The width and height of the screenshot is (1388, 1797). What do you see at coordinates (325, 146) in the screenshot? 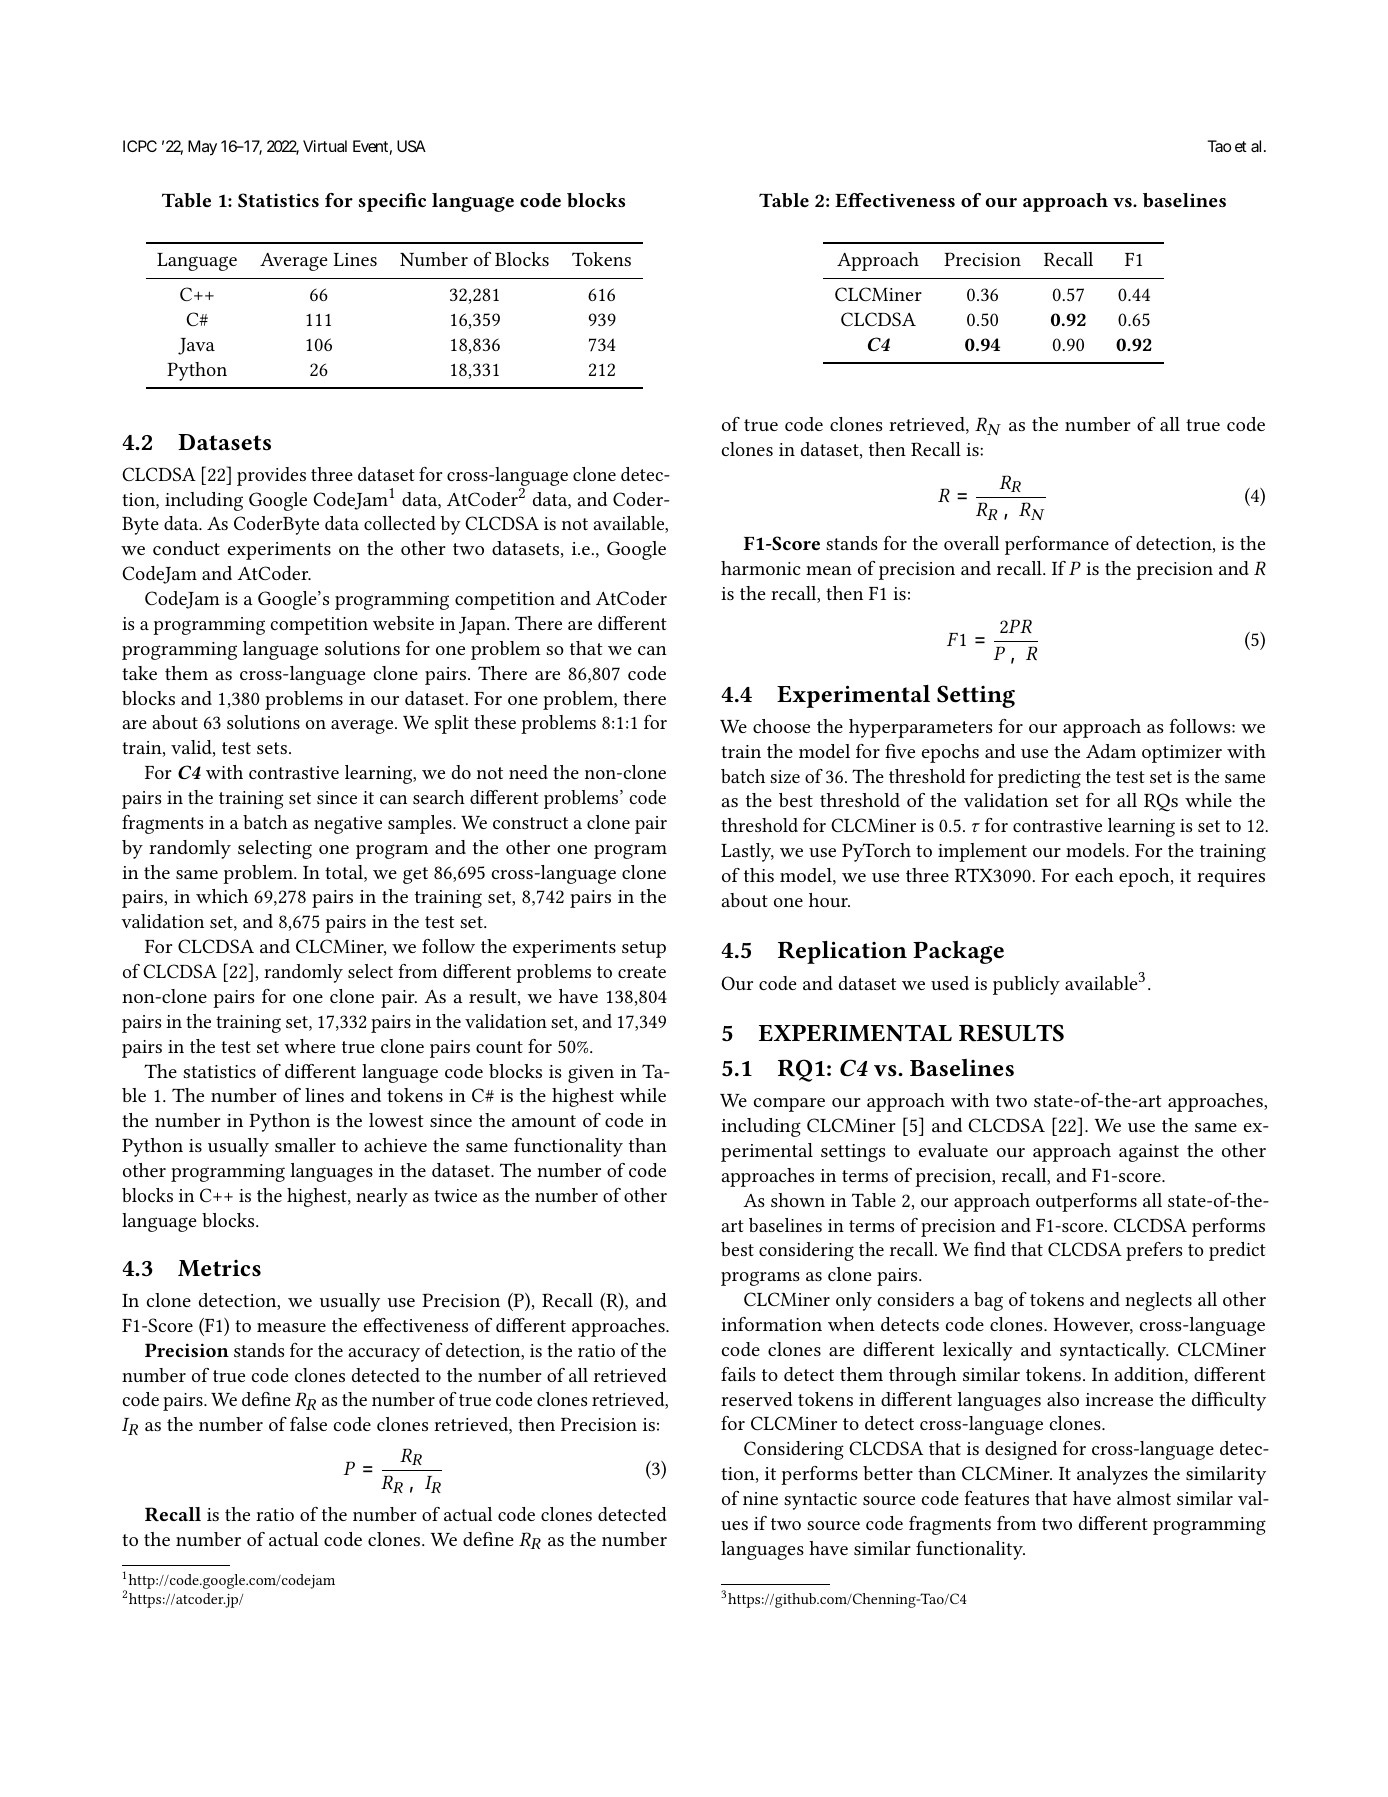
I see `Virtual` at bounding box center [325, 146].
